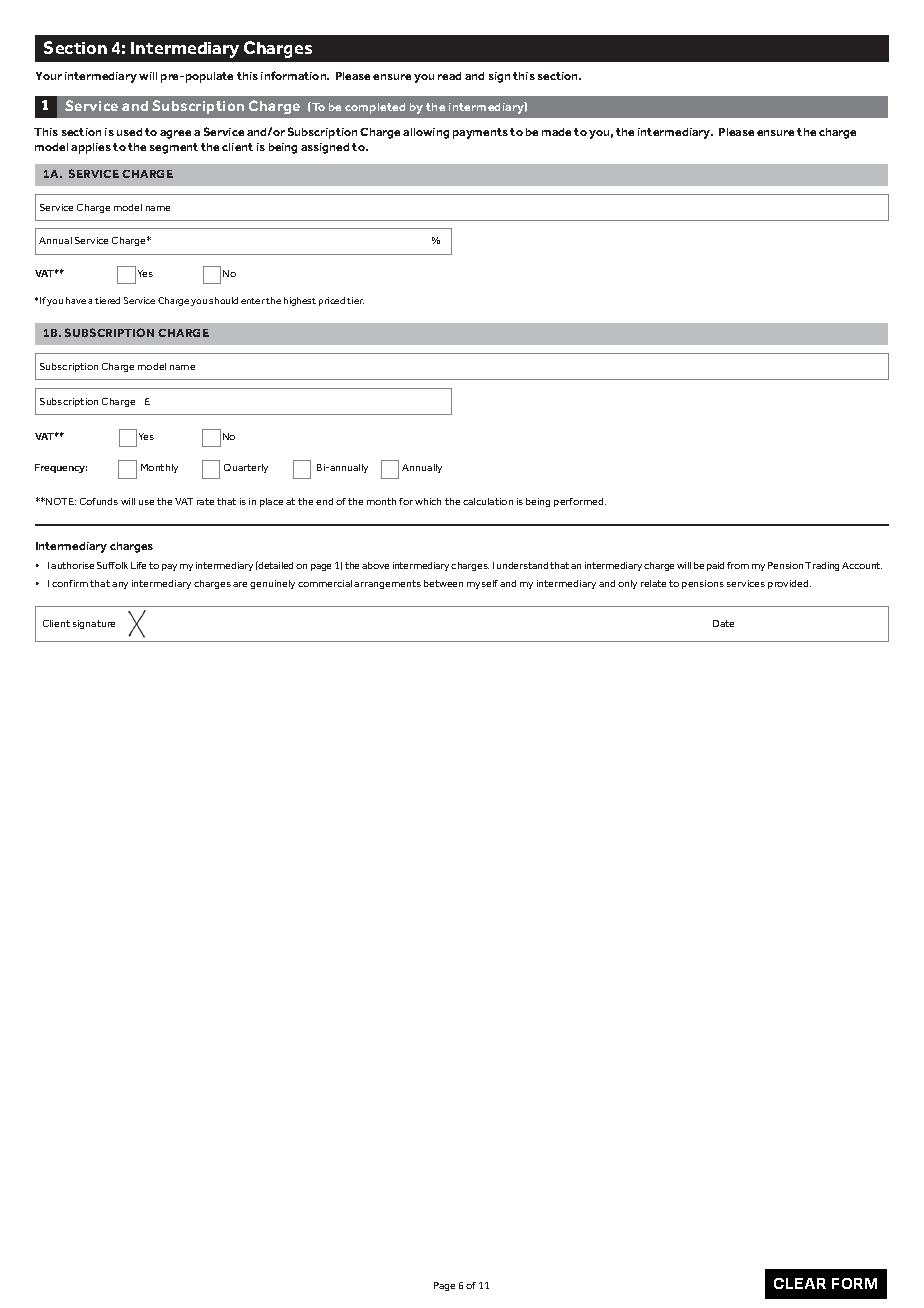 Image resolution: width=924 pixels, height=1308 pixels. I want to click on read, so click(449, 76).
